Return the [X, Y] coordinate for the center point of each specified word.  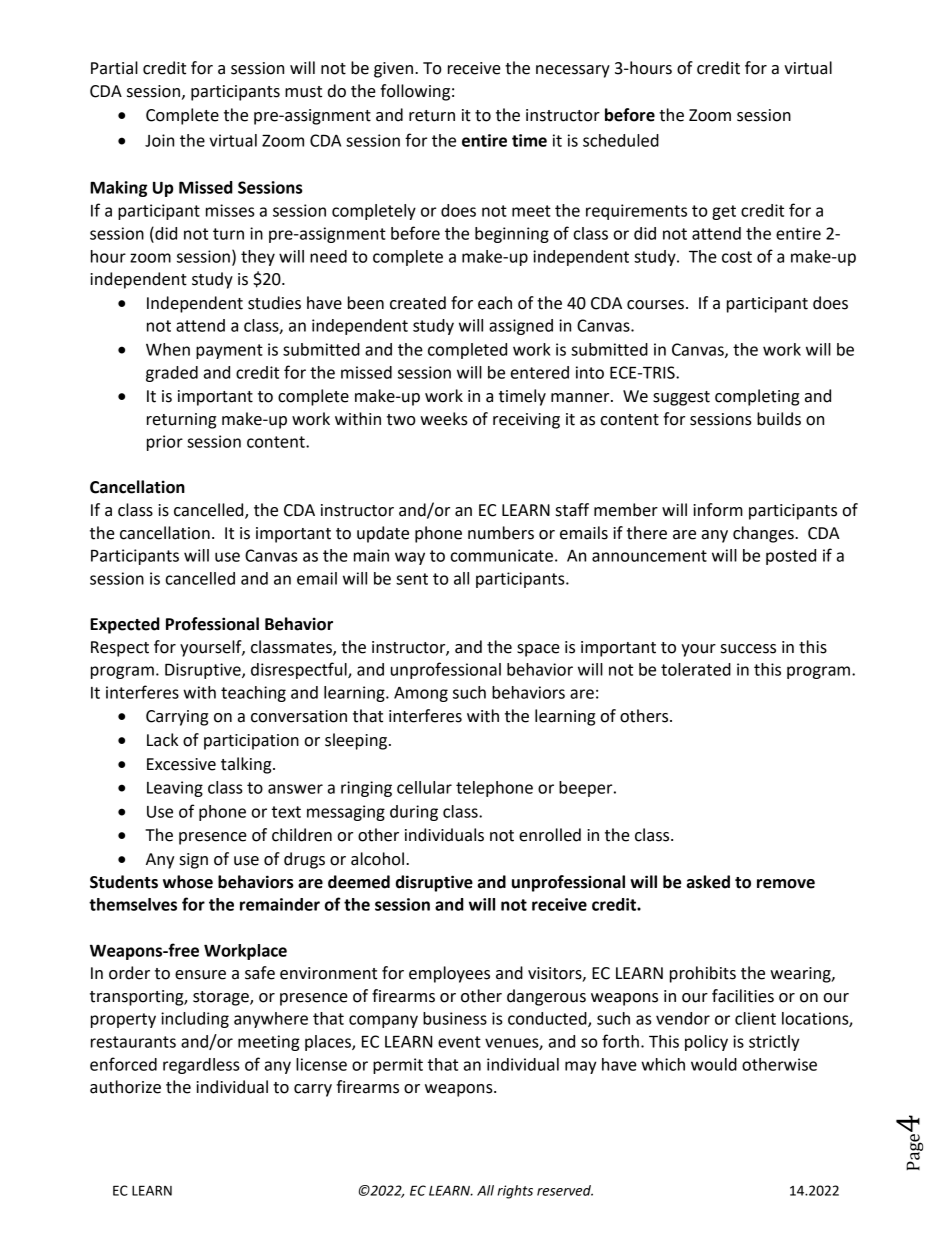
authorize [125, 1087]
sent [412, 579]
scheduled [621, 140]
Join [159, 140]
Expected [125, 625]
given [393, 70]
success [748, 649]
